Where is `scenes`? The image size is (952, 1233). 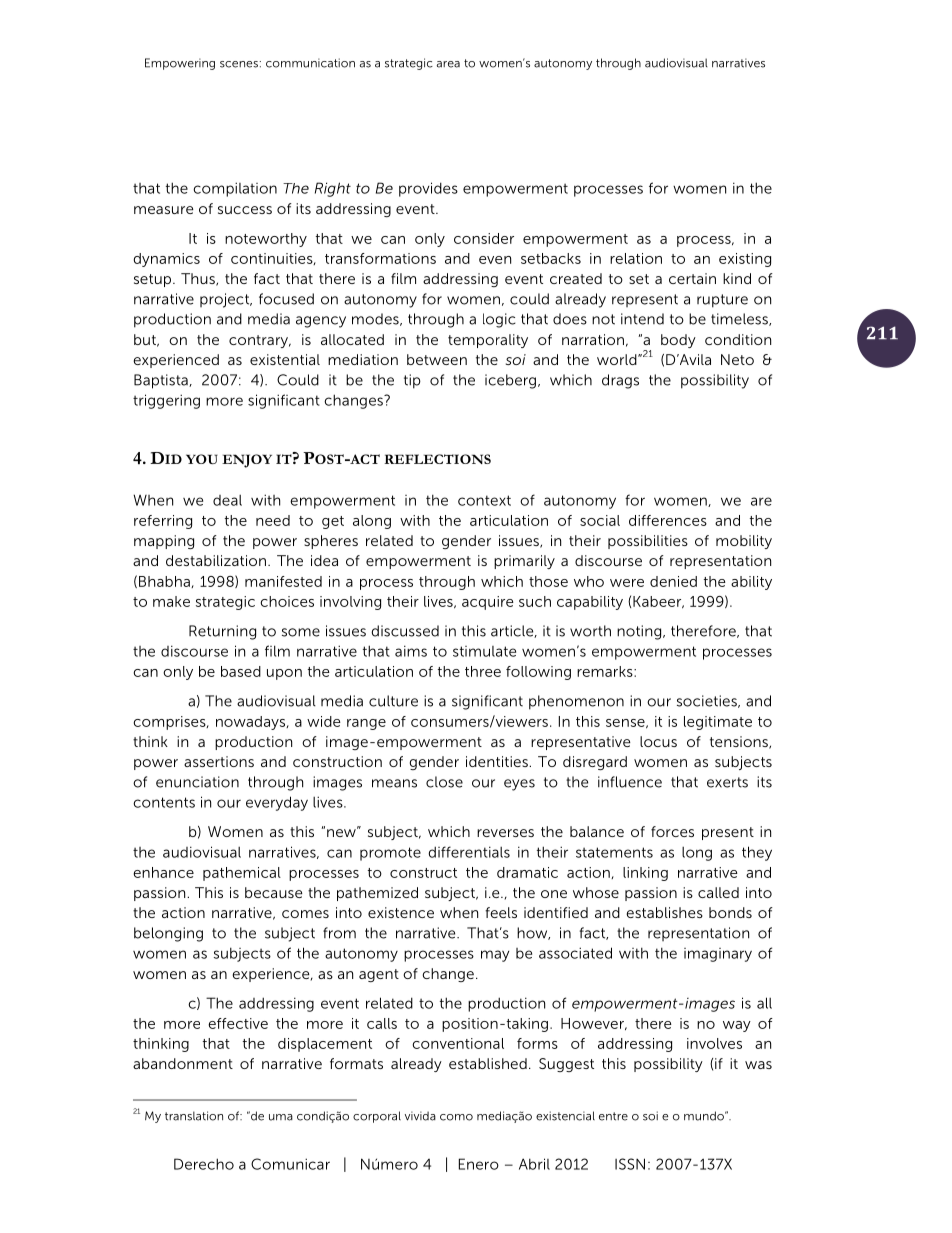 scenes is located at coordinates (239, 64).
